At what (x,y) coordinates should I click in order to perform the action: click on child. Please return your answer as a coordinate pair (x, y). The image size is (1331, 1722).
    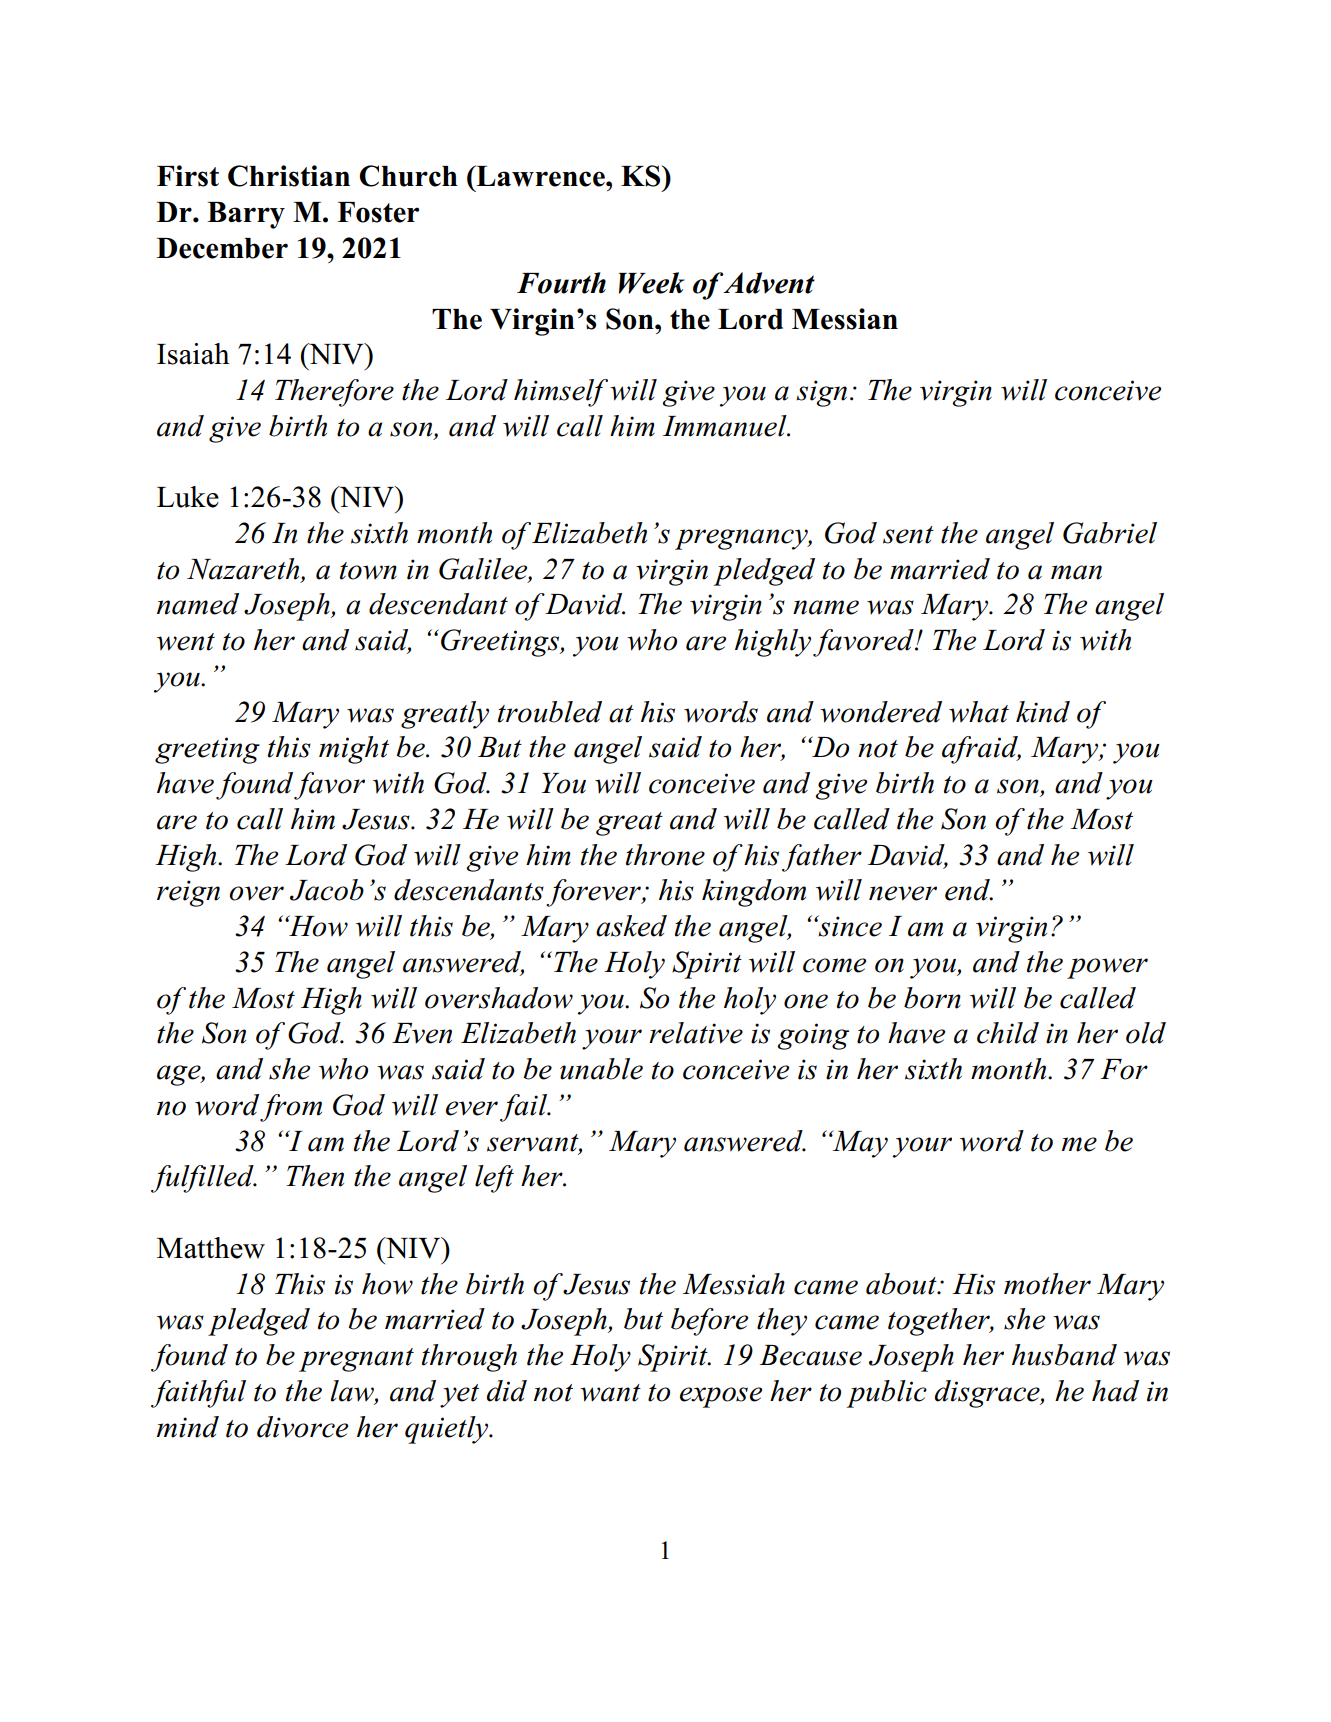
    Looking at the image, I should click on (1008, 1033).
